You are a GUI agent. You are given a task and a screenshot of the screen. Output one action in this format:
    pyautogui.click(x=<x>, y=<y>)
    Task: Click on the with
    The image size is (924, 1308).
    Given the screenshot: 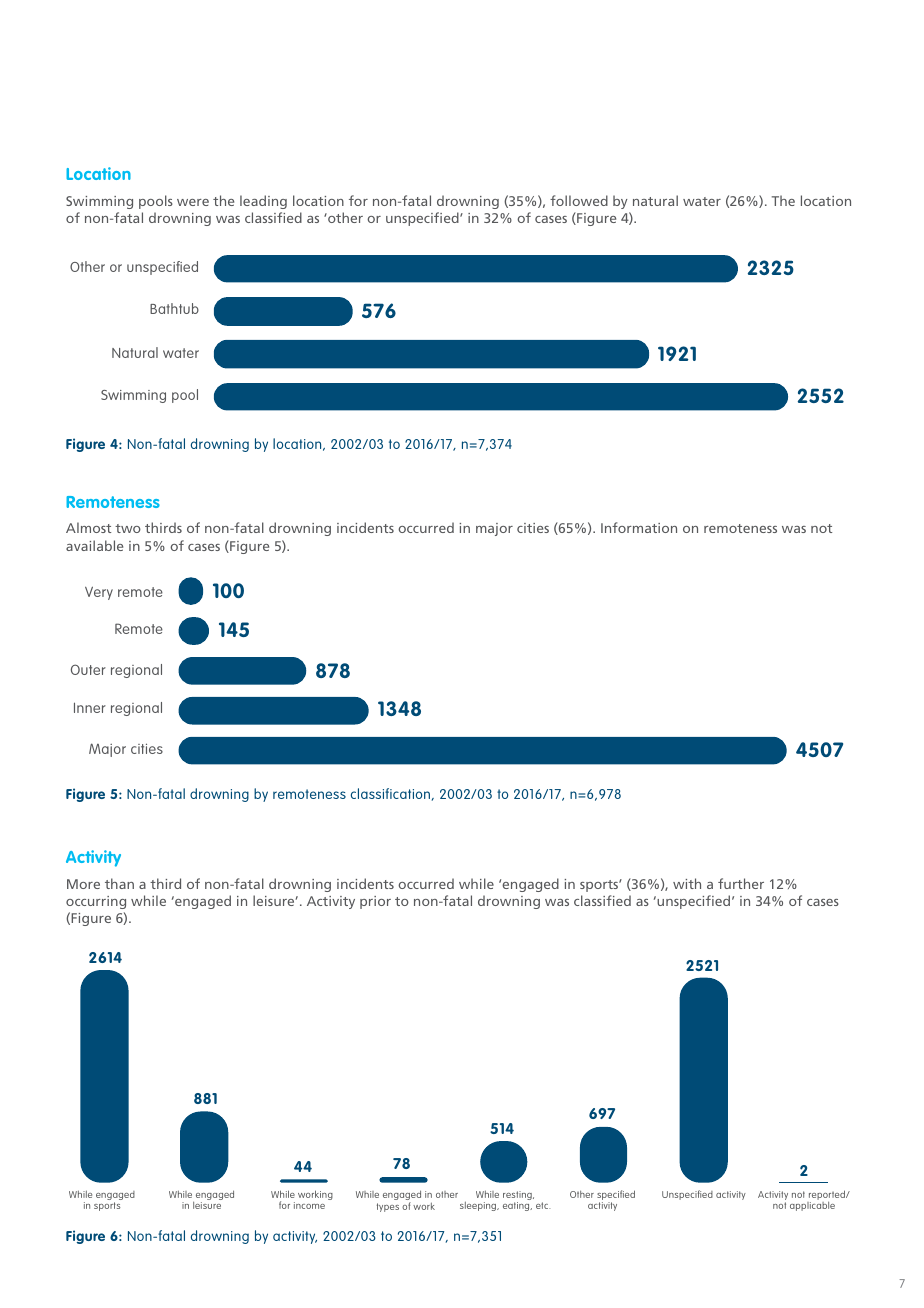 What is the action you would take?
    pyautogui.click(x=687, y=883)
